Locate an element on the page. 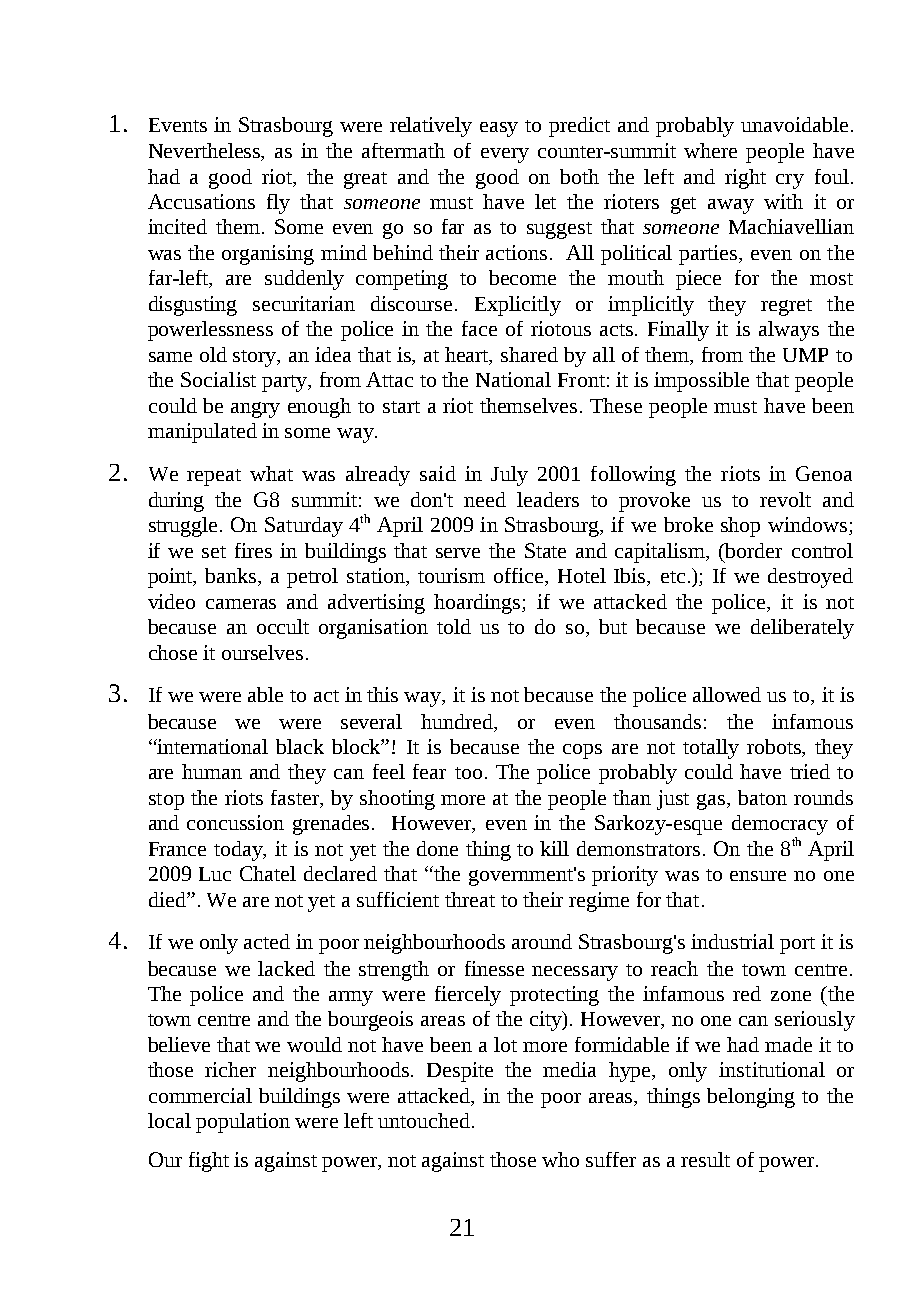 This document has width=924, height=1310. July is located at coordinates (509, 476).
